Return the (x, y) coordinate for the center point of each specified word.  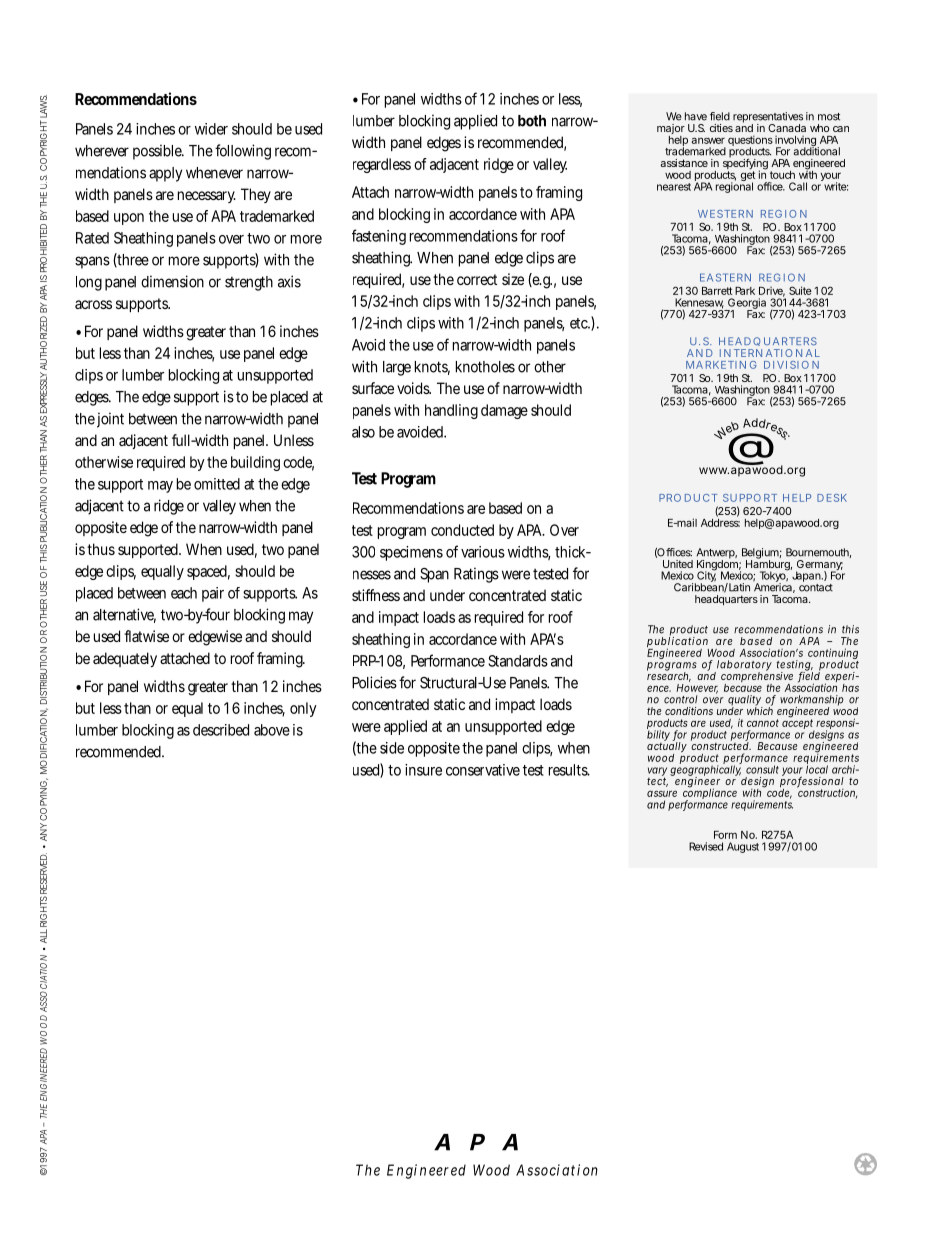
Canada (787, 128)
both (532, 121)
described (221, 730)
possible (158, 152)
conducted (462, 530)
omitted (217, 484)
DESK (832, 498)
